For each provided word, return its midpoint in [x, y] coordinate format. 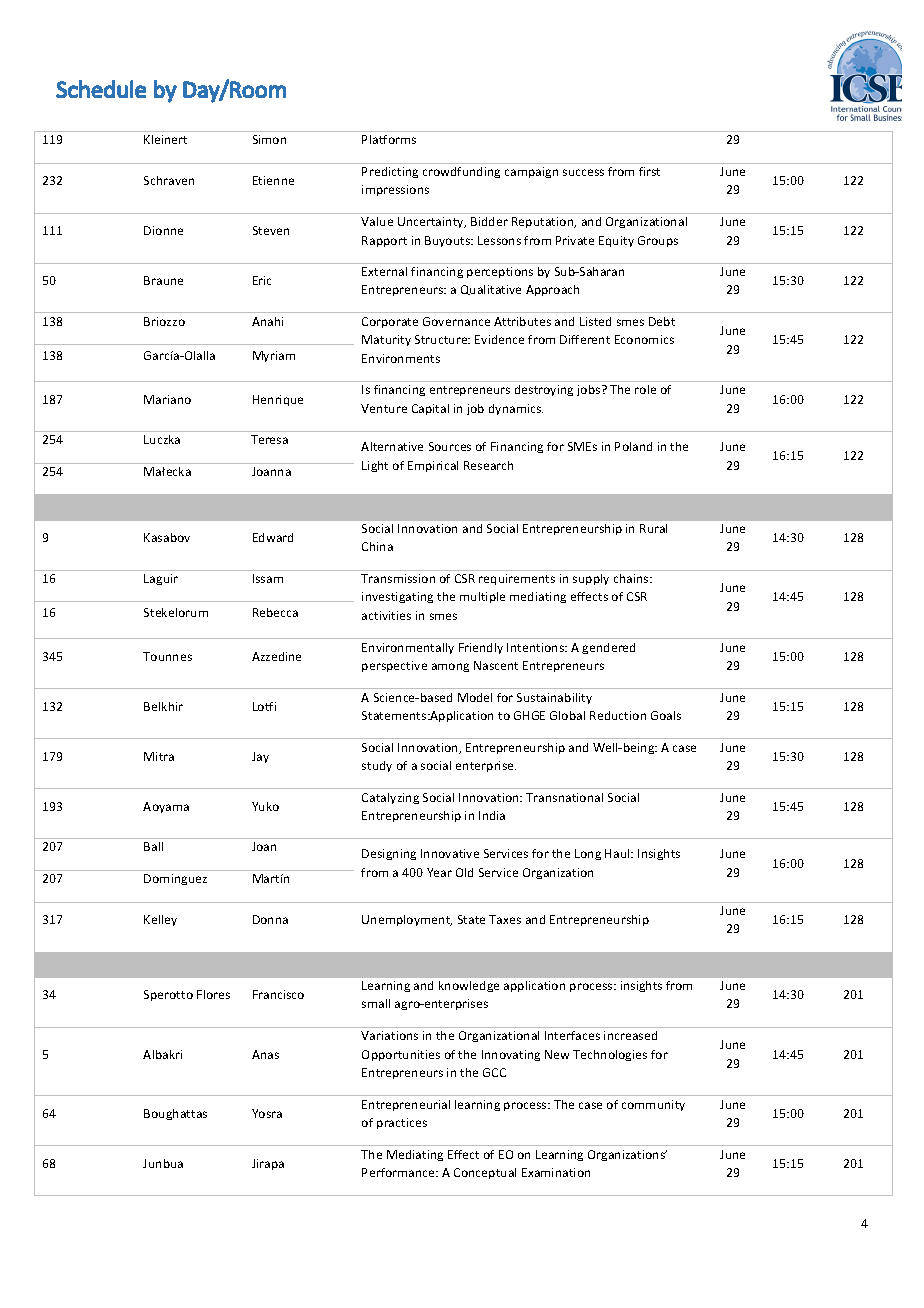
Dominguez [175, 879]
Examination [556, 1172]
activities [386, 615]
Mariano [167, 399]
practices [402, 1123]
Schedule [101, 89]
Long [588, 854]
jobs [590, 390]
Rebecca [275, 612]
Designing [389, 854]
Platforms [389, 139]
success [583, 172]
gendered [608, 648]
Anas [265, 1054]
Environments [401, 358]
